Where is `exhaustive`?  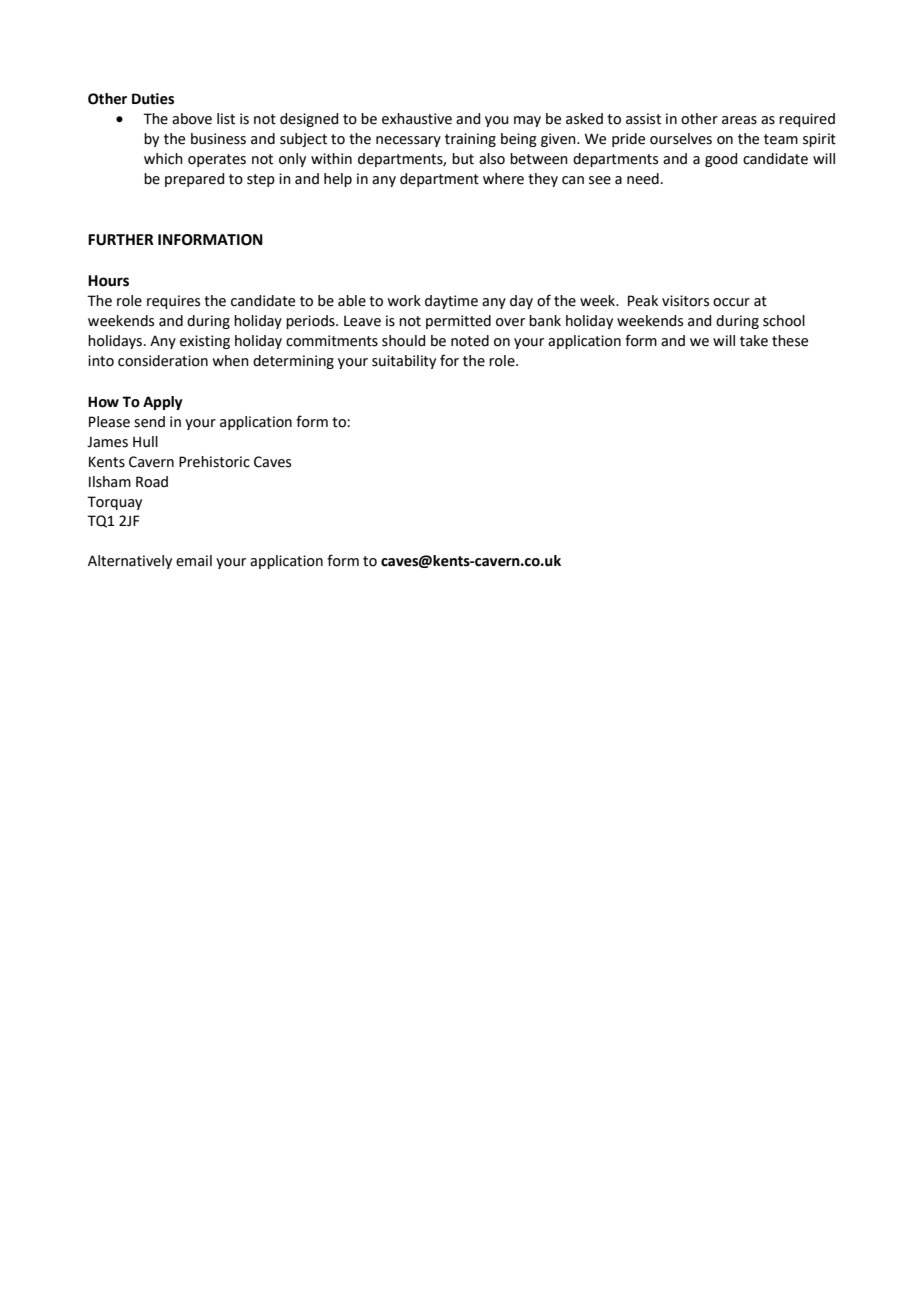 exhaustive is located at coordinates (417, 119).
